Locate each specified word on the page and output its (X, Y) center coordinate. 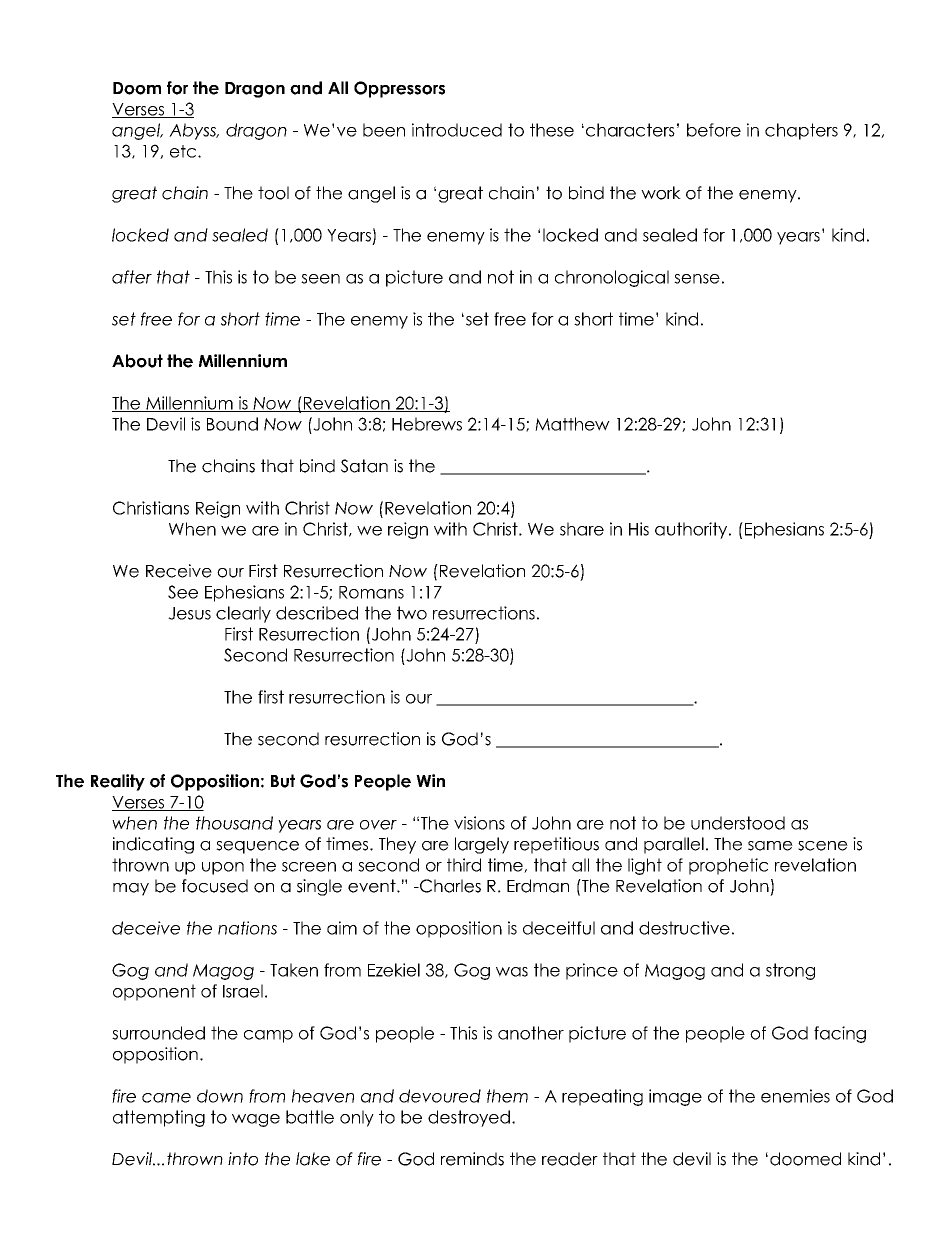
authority (692, 530)
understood (738, 823)
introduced (457, 130)
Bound (232, 424)
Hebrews (427, 424)
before (714, 130)
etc (184, 151)
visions (479, 823)
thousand (234, 823)
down (220, 1096)
